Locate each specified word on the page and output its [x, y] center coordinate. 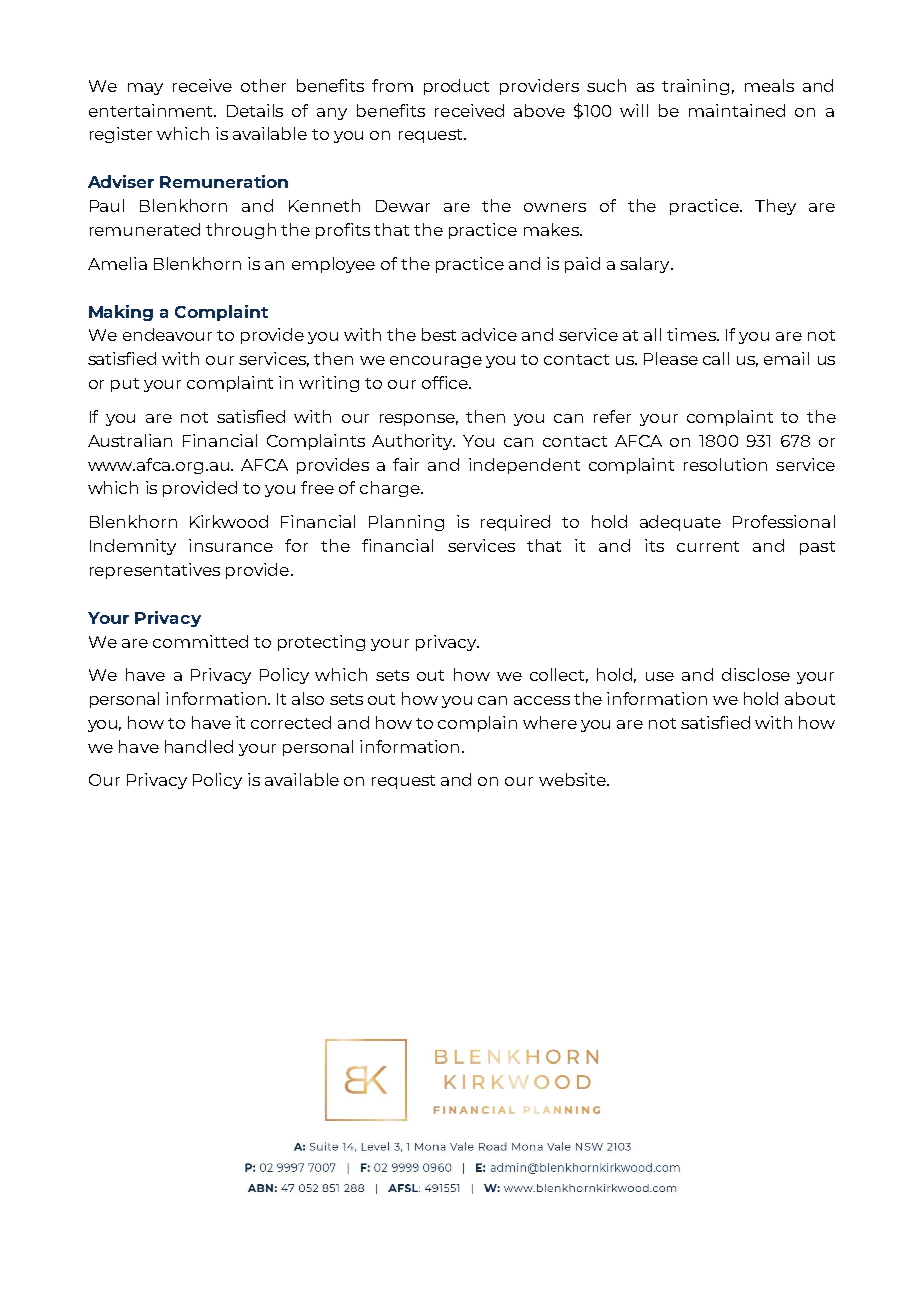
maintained [737, 110]
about [810, 698]
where [550, 722]
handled [199, 746]
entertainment [152, 110]
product [456, 87]
